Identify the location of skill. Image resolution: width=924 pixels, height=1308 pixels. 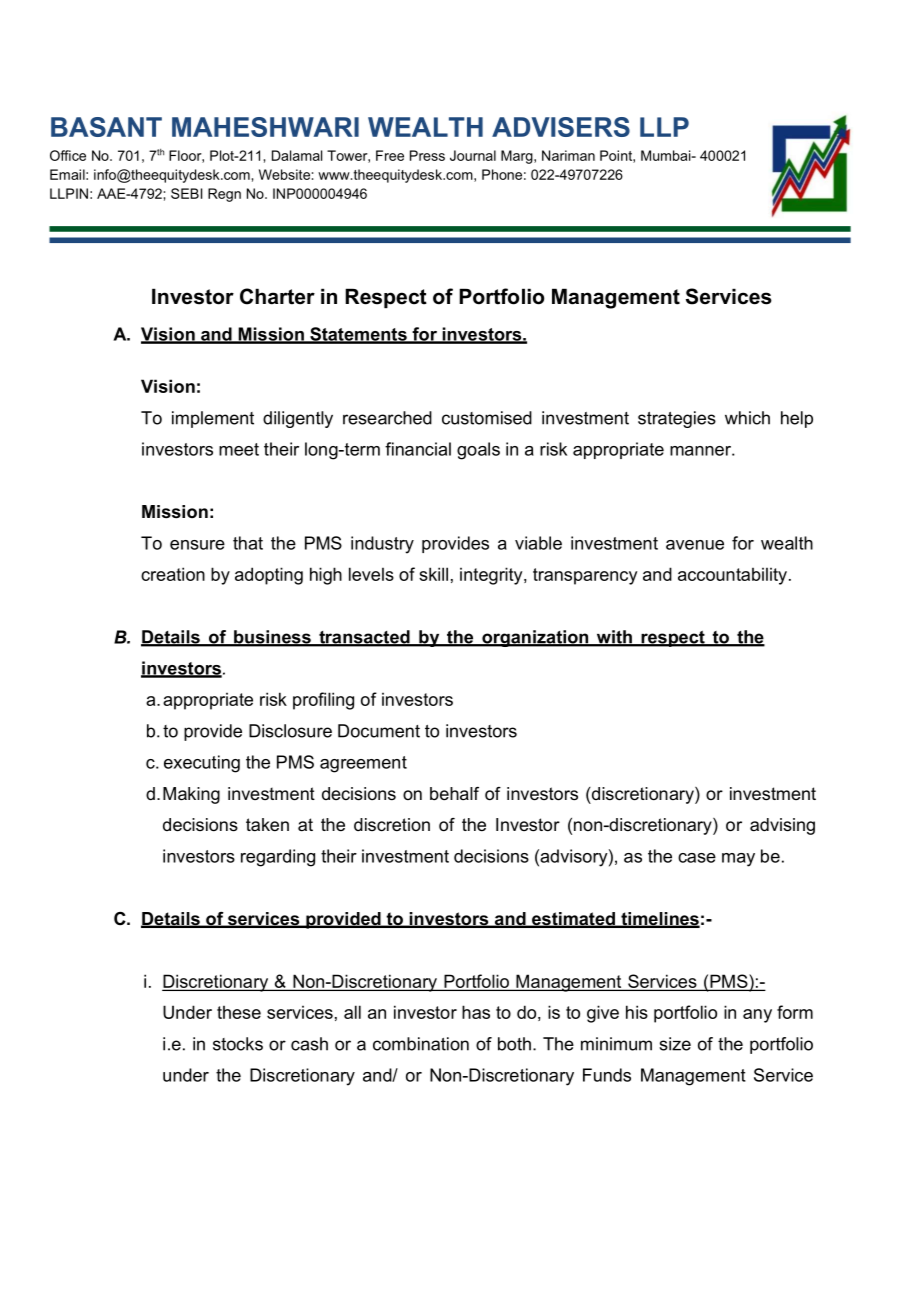
(433, 574).
